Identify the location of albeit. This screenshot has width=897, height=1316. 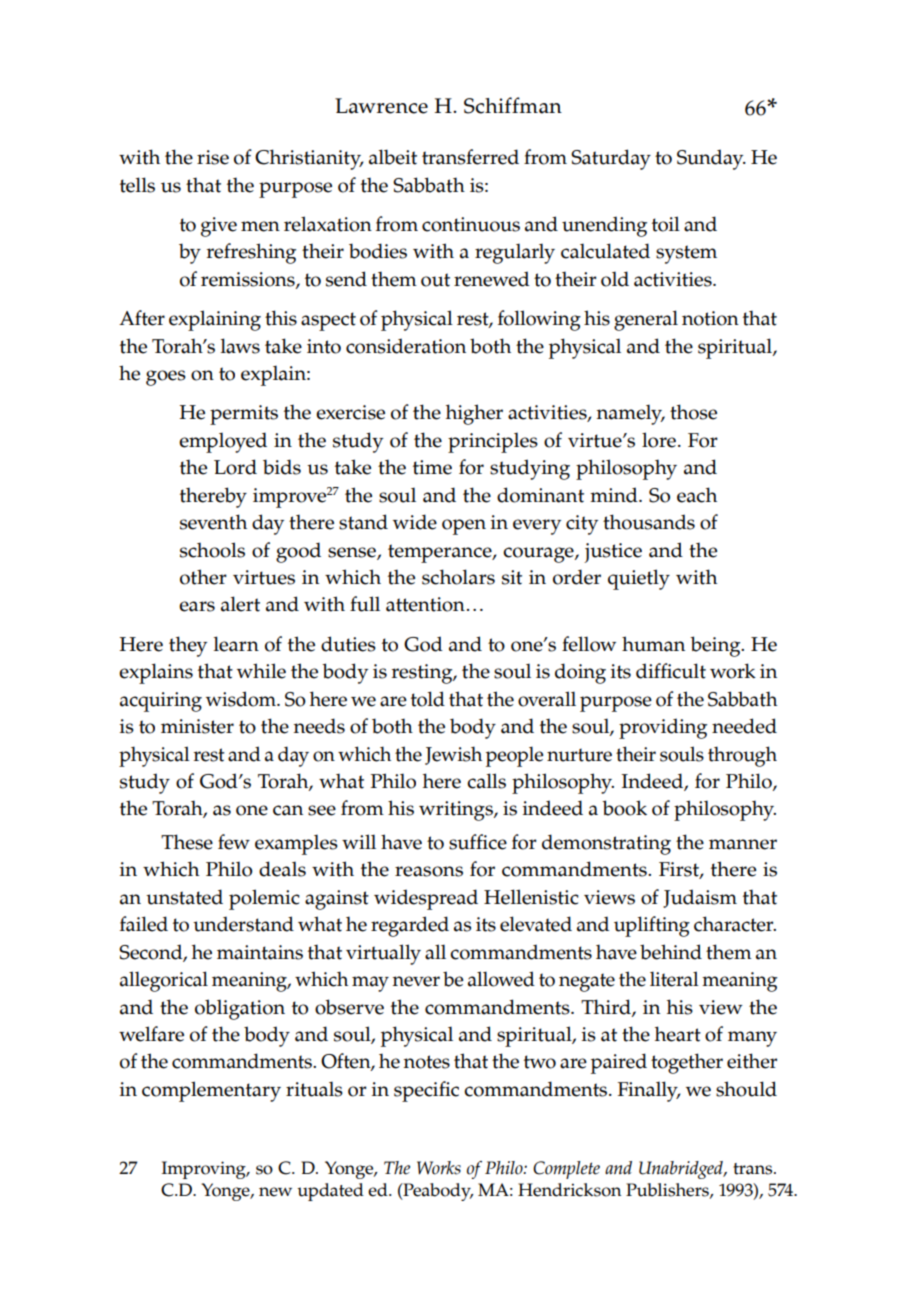
(393, 157).
